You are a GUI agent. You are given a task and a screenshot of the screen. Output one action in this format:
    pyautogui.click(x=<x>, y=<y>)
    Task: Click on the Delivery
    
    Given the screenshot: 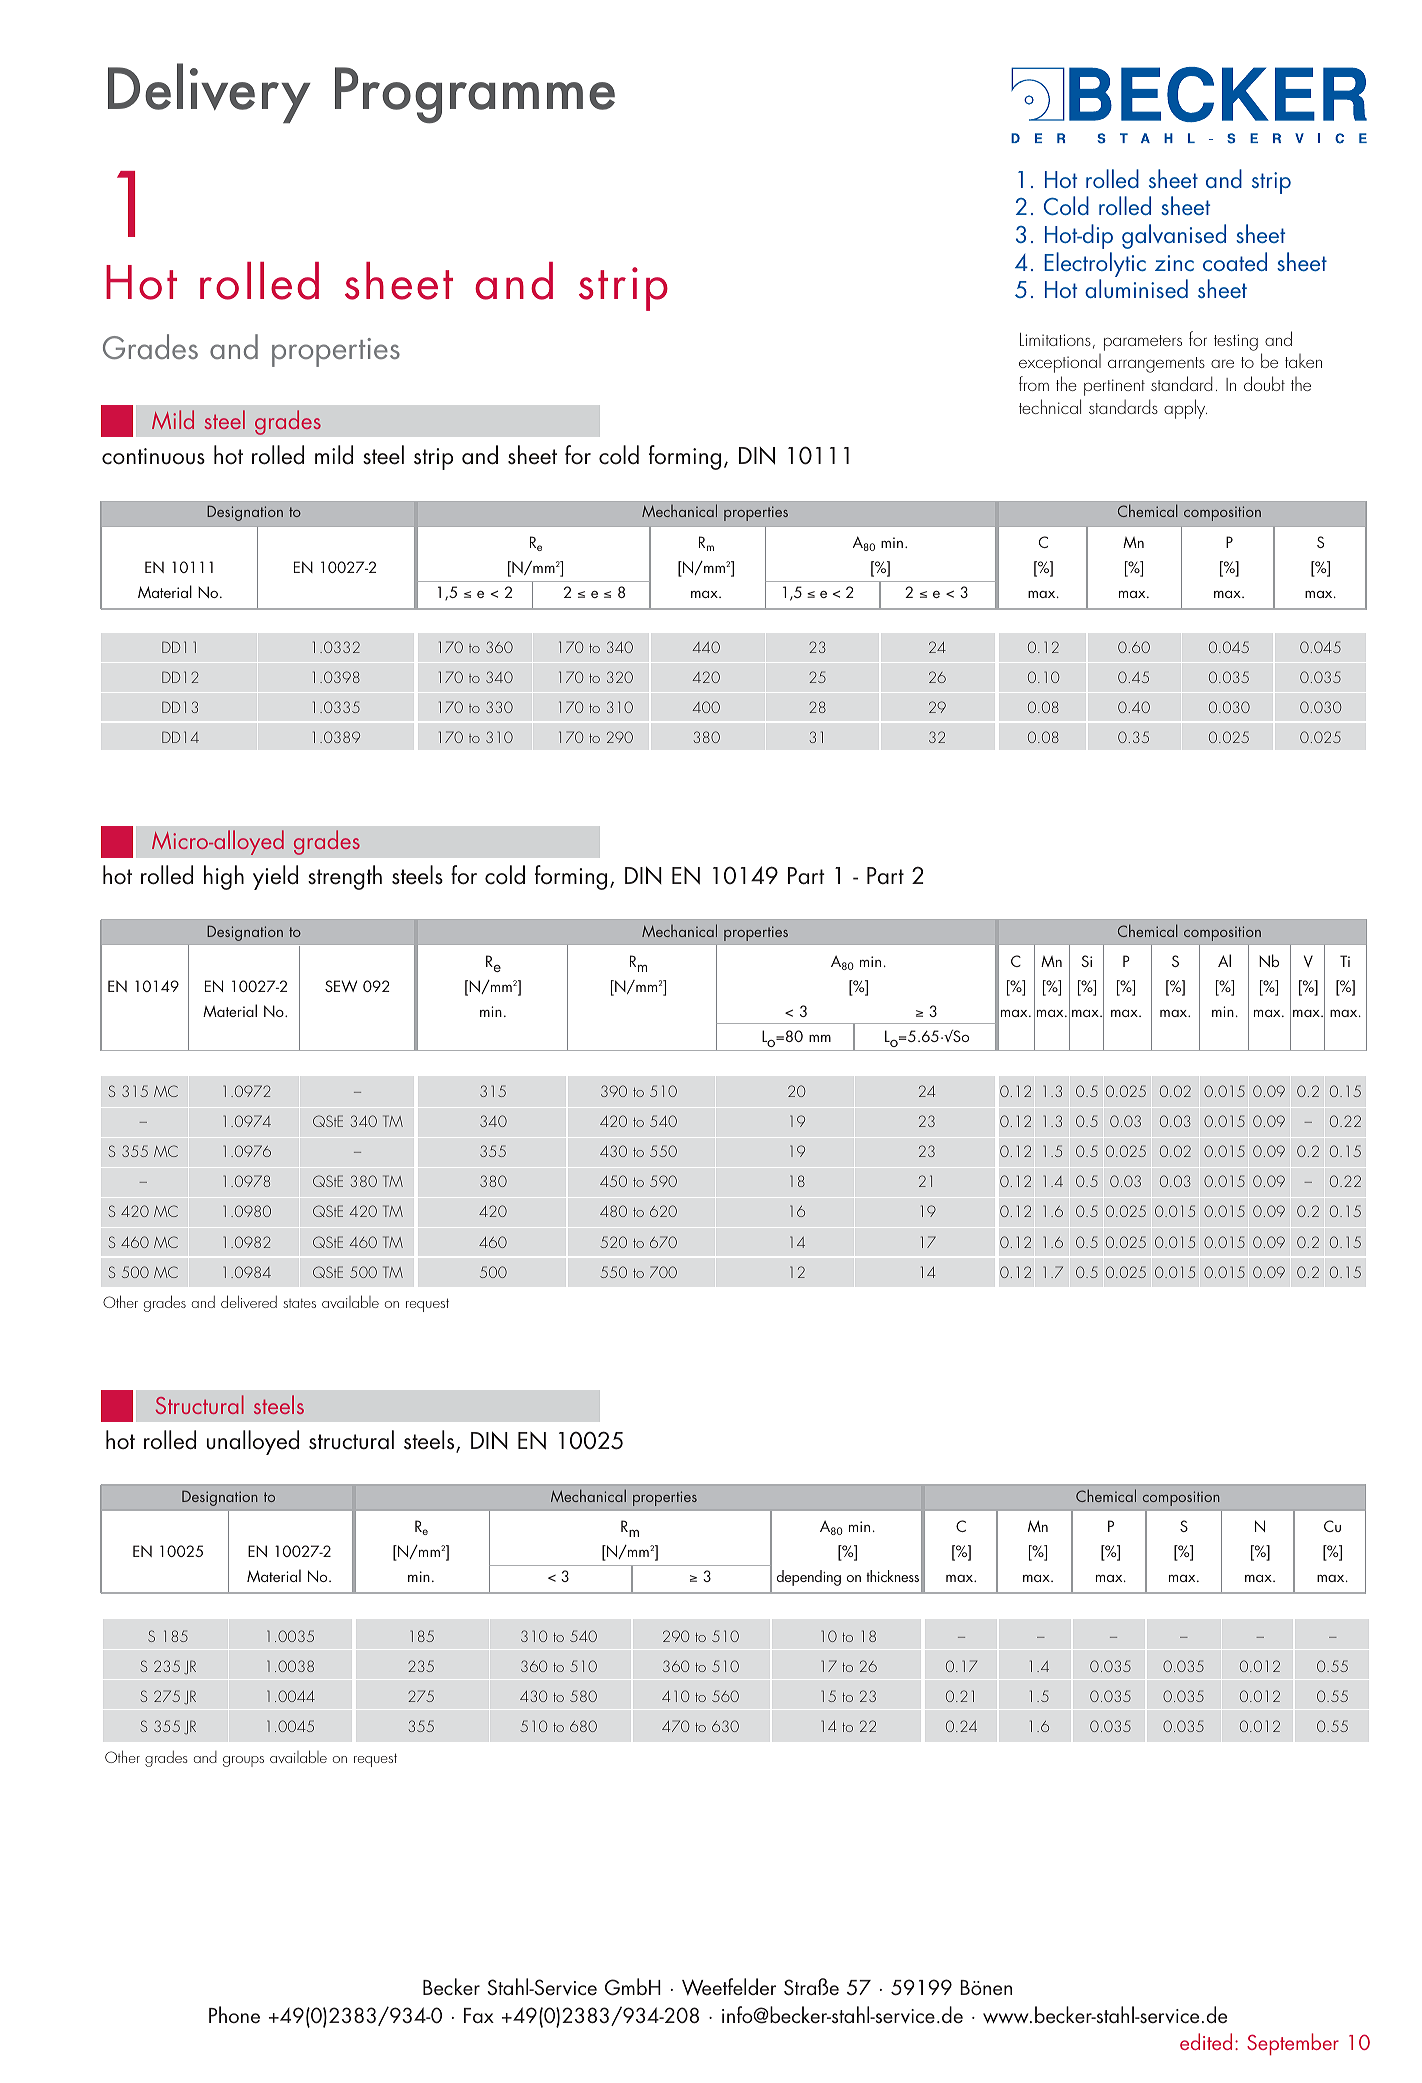 What is the action you would take?
    pyautogui.click(x=209, y=93)
